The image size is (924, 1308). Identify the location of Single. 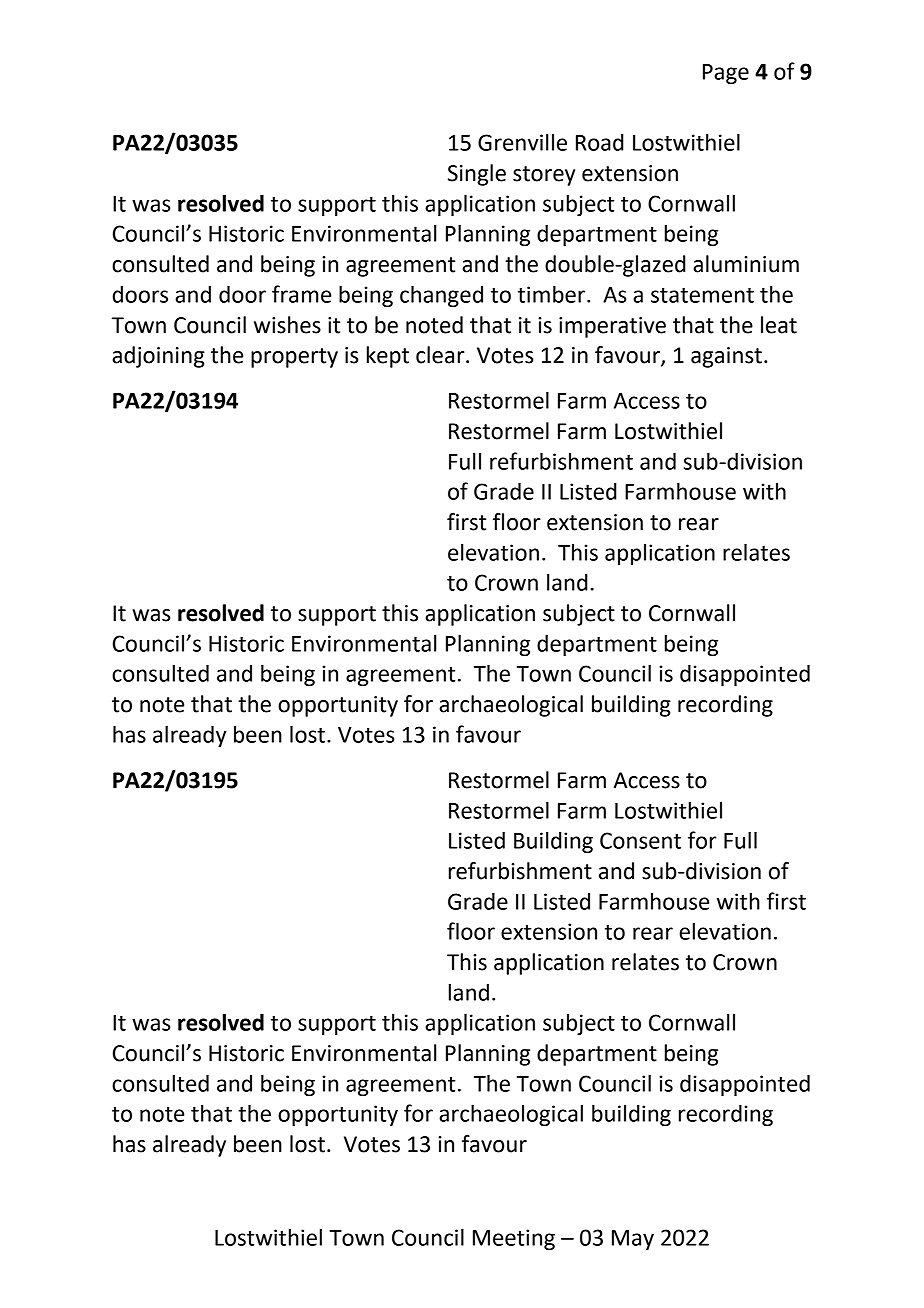
(477, 175).
